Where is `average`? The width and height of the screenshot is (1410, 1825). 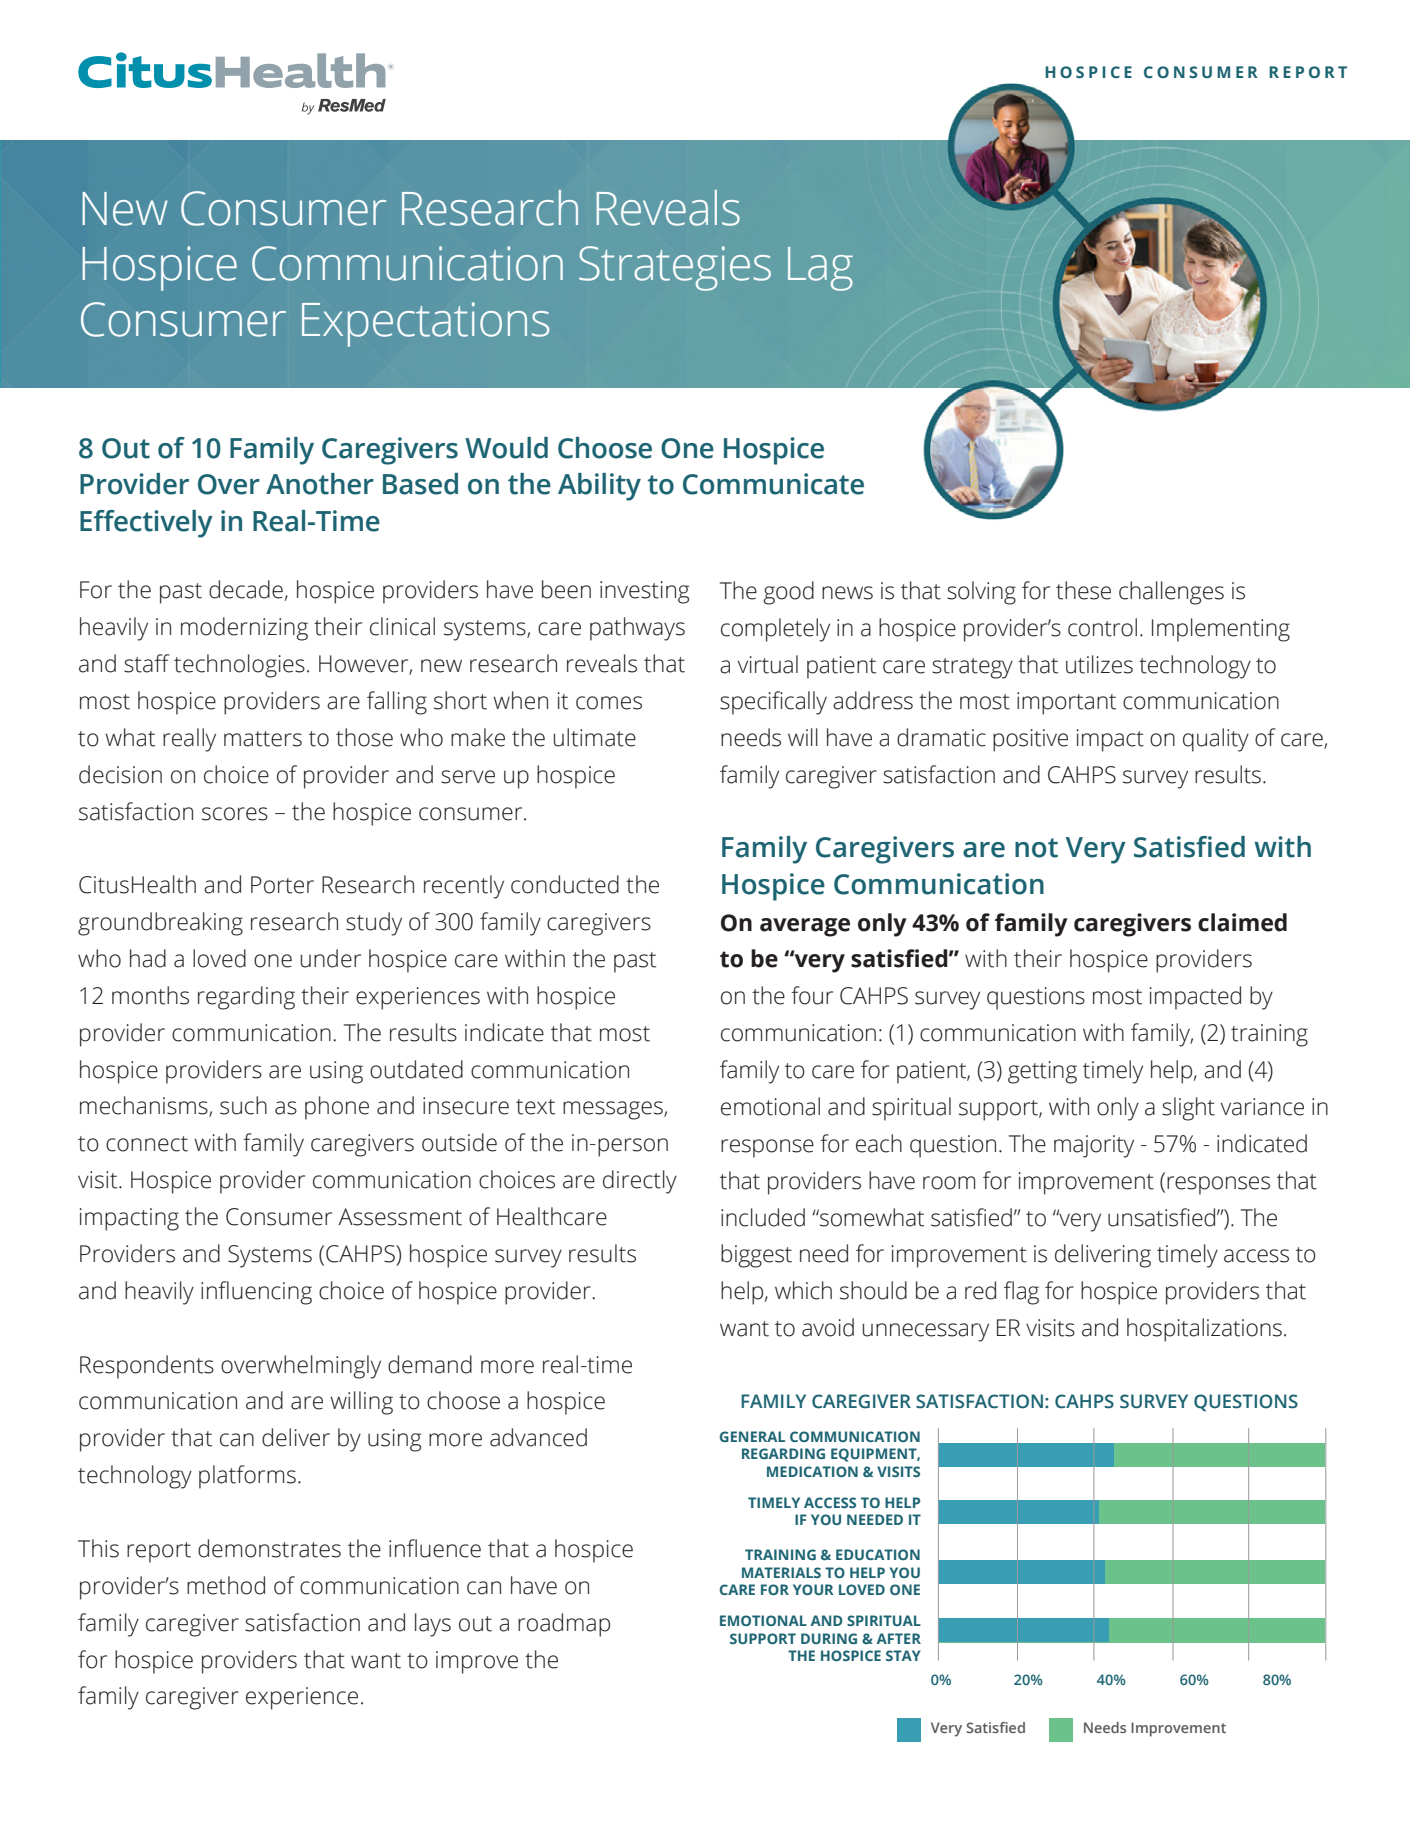 average is located at coordinates (805, 927).
